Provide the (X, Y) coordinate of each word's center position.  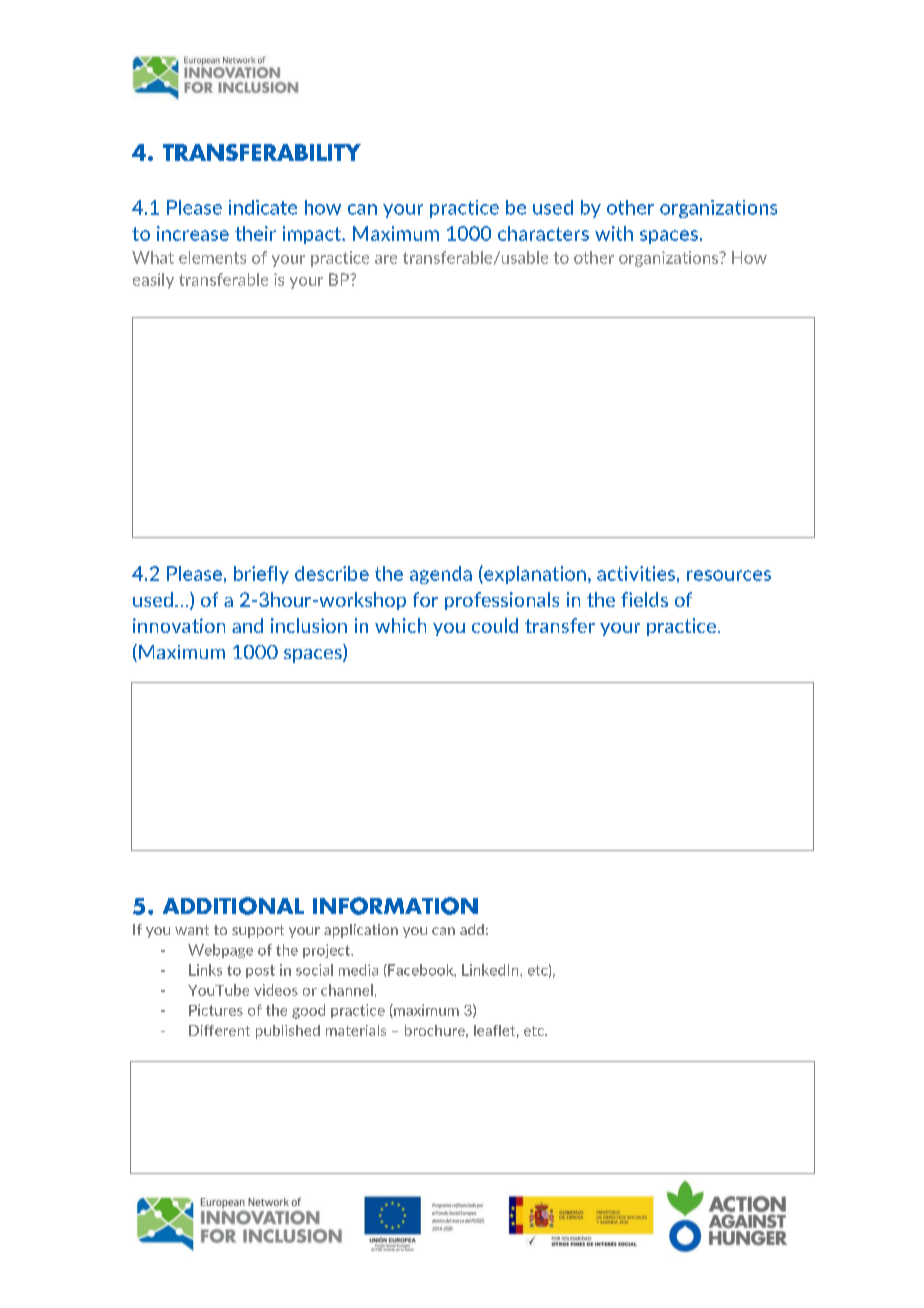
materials (356, 1030)
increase (193, 233)
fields (644, 599)
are (386, 259)
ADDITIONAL (233, 906)
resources (729, 575)
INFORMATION (395, 906)
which (400, 625)
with (614, 233)
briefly (261, 575)
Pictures (216, 1010)
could (495, 625)
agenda (441, 575)
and (247, 625)
